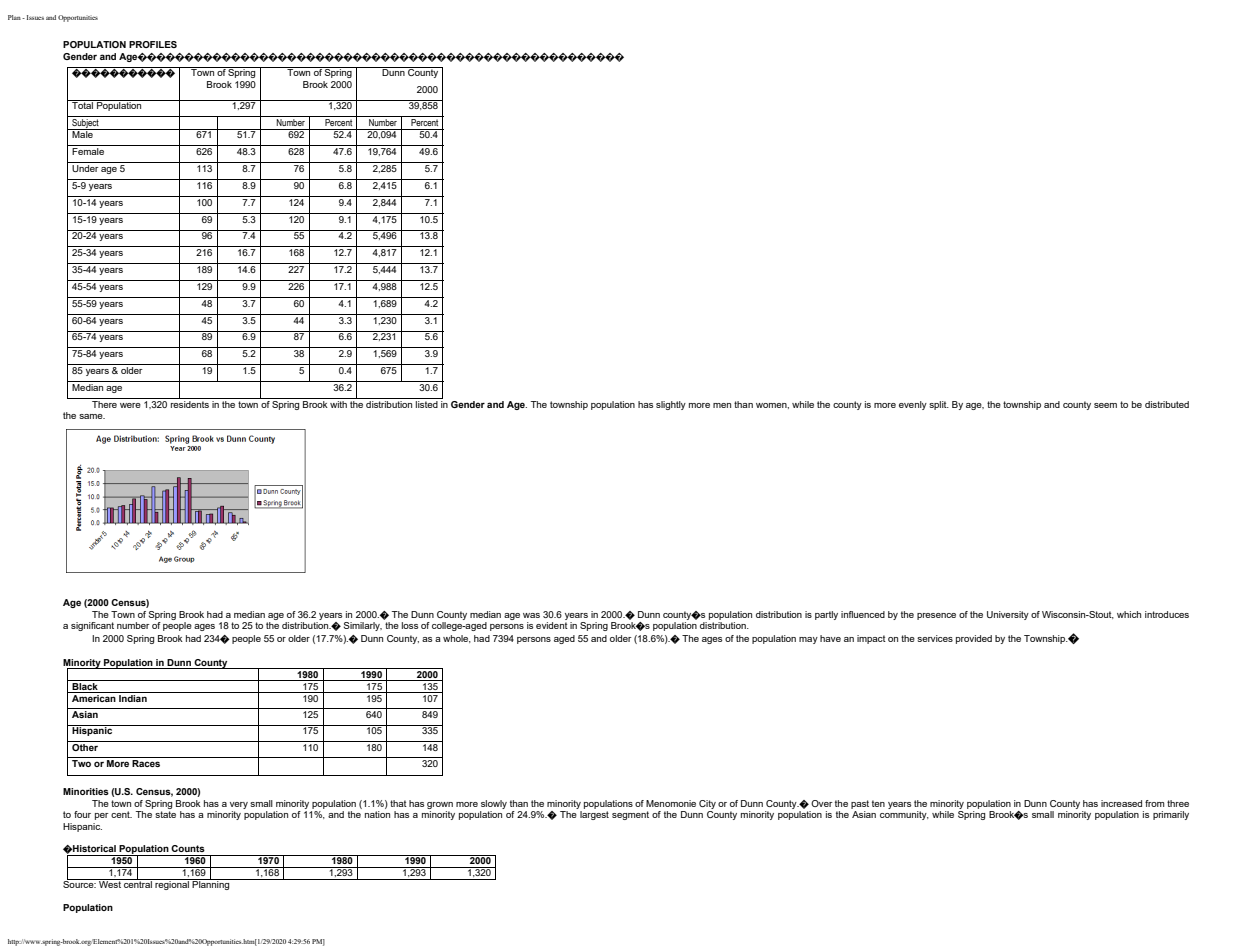 This screenshot has width=1233, height=952. Describe the element at coordinates (85, 168) in the screenshot. I see `Under` at that location.
